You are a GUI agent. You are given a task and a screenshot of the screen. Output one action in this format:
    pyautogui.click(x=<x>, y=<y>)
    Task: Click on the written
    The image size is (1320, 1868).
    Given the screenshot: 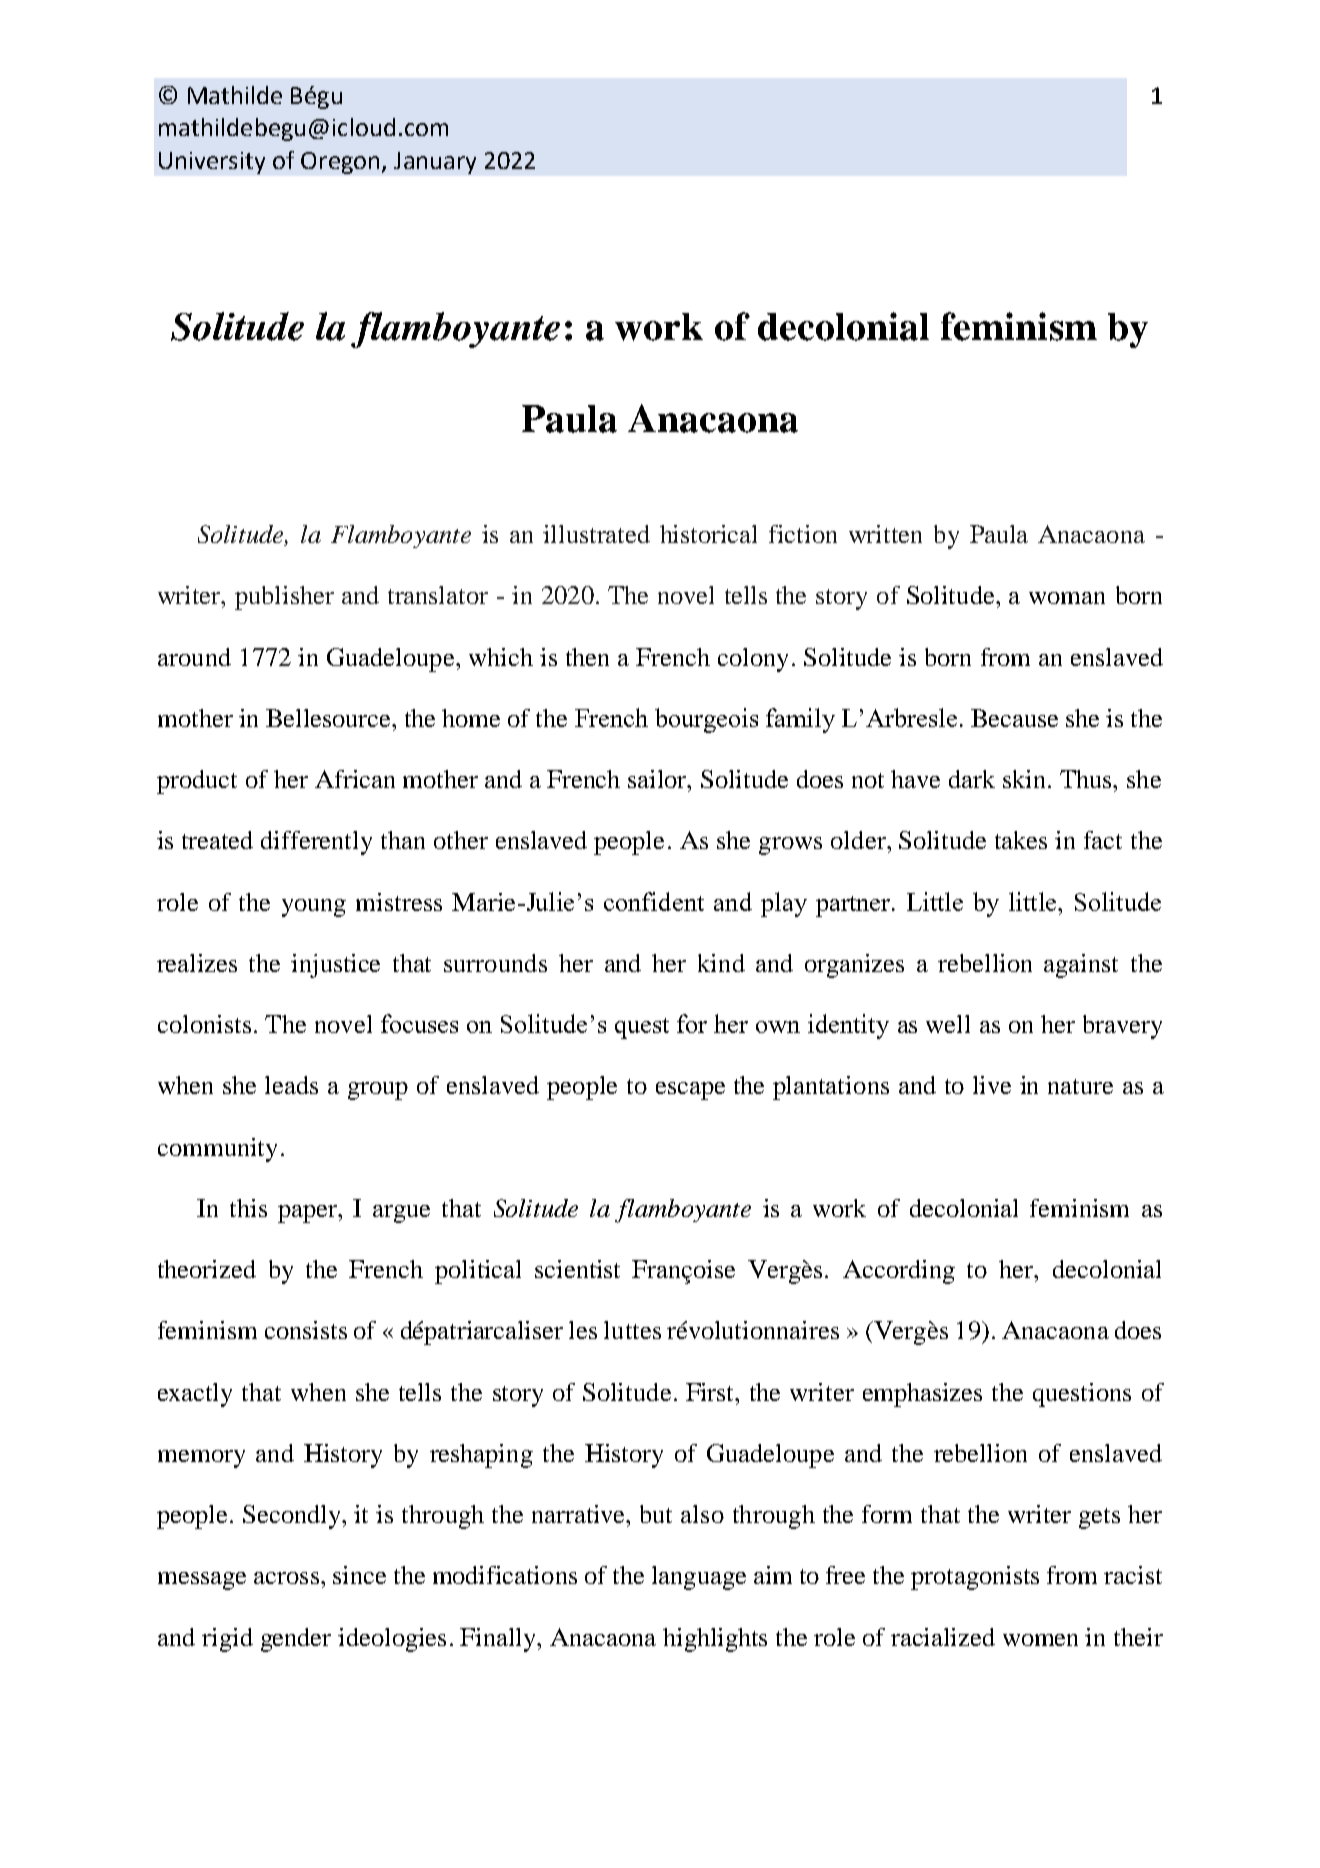 What is the action you would take?
    pyautogui.click(x=885, y=534)
